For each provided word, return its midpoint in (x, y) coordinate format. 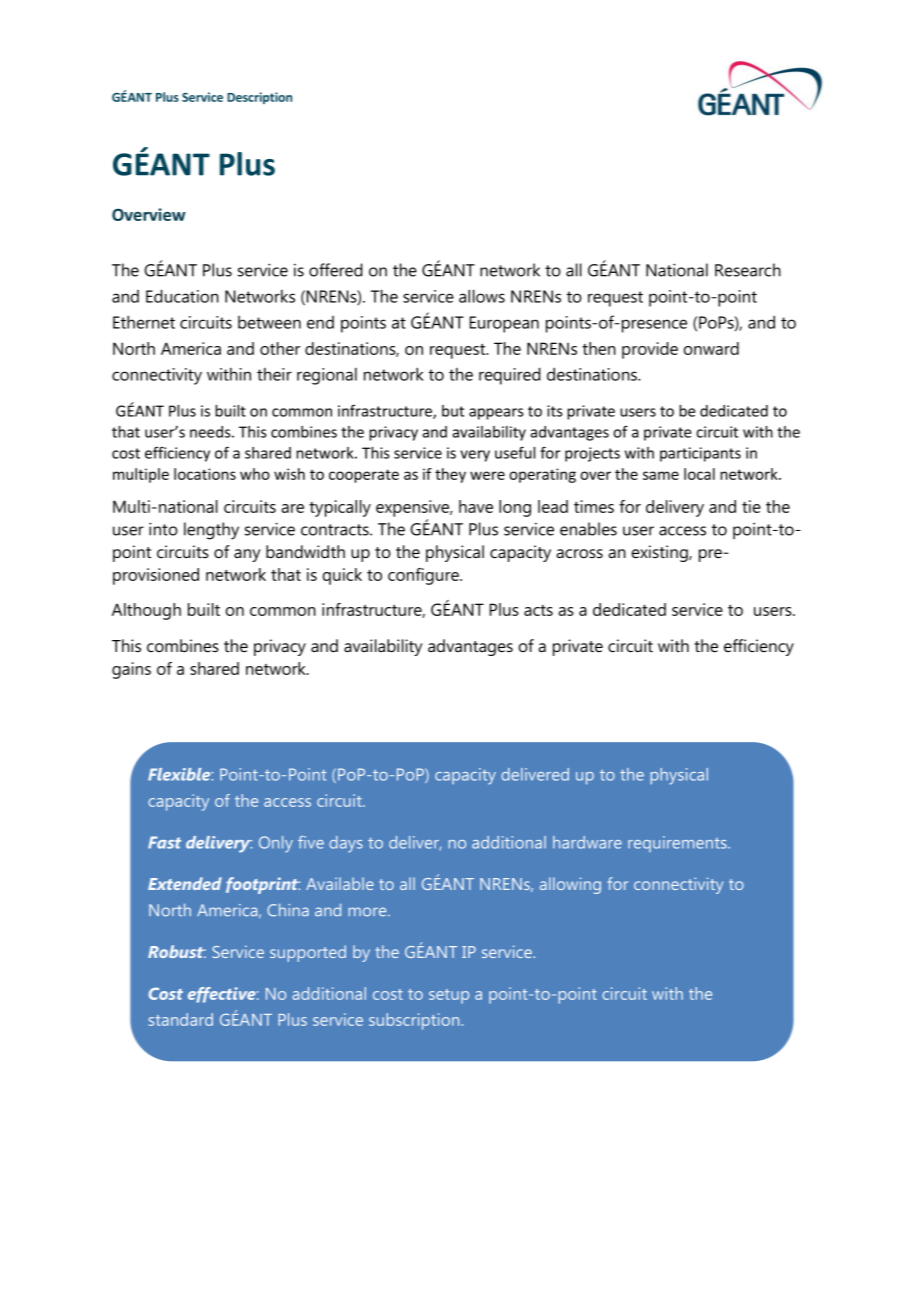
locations (205, 474)
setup (449, 996)
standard (181, 1019)
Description (259, 98)
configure (424, 576)
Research (748, 270)
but (453, 411)
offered (336, 270)
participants (700, 454)
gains (131, 670)
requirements (678, 844)
